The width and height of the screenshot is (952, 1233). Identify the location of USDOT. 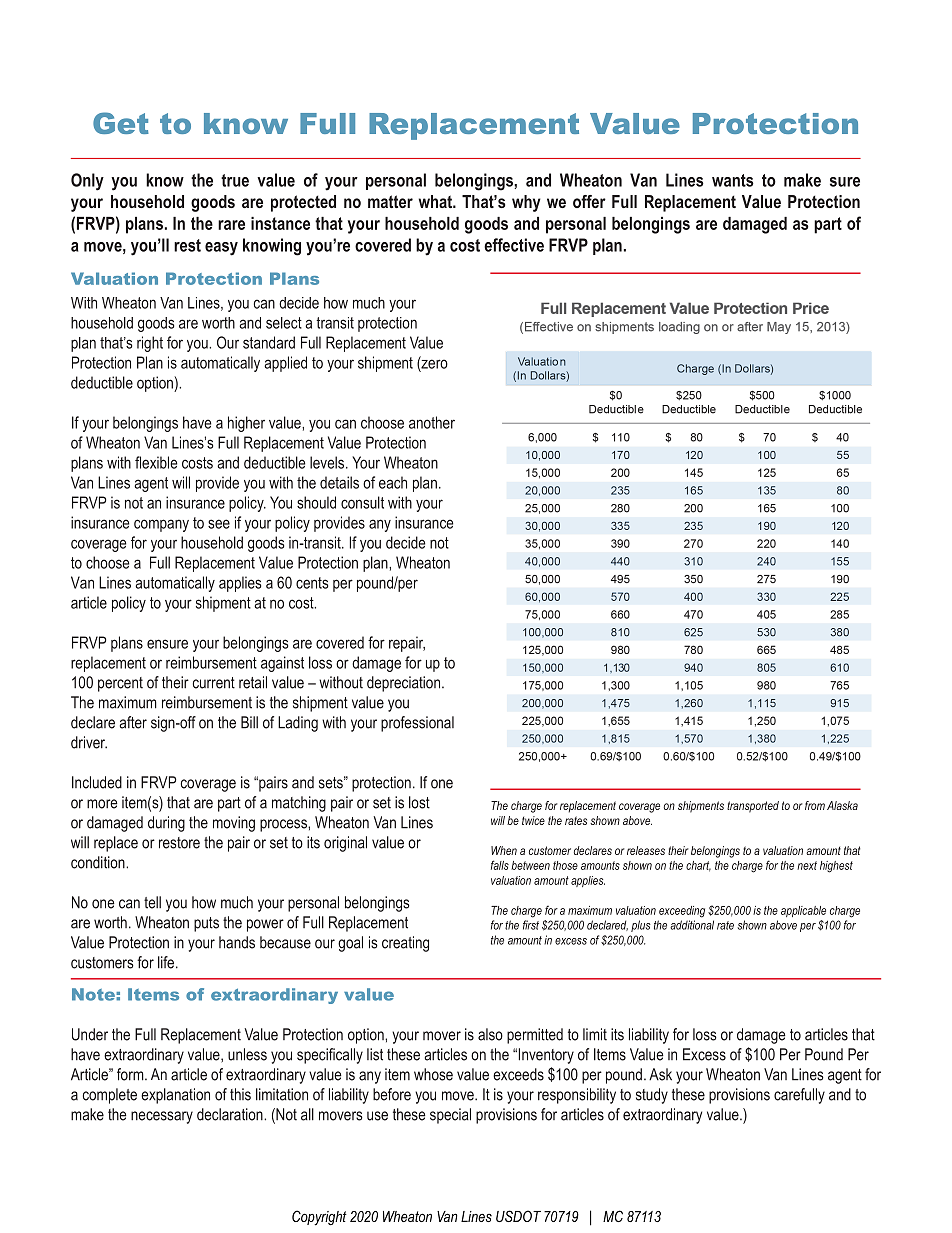
(518, 1216).
